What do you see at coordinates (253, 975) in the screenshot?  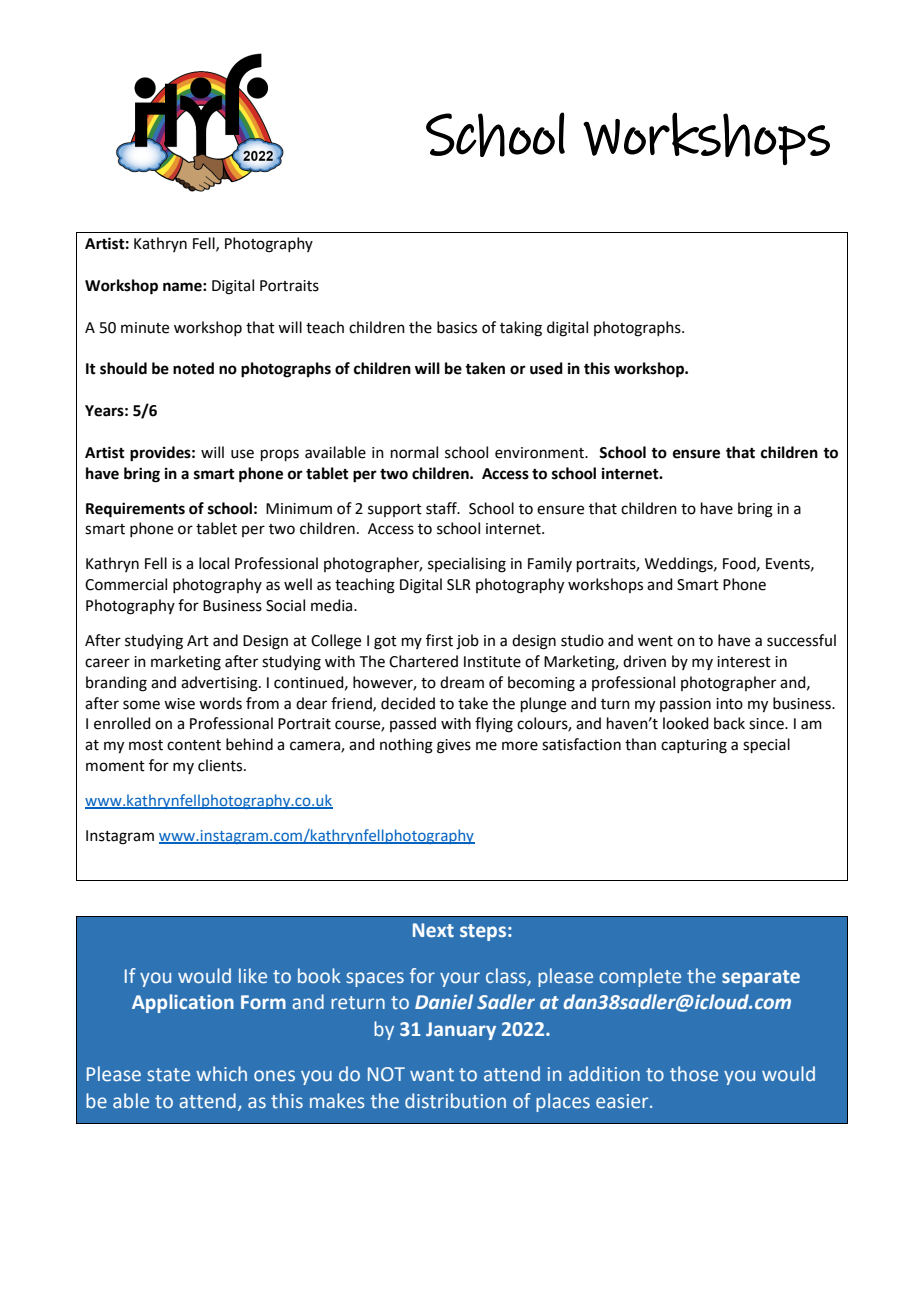 I see `like` at bounding box center [253, 975].
